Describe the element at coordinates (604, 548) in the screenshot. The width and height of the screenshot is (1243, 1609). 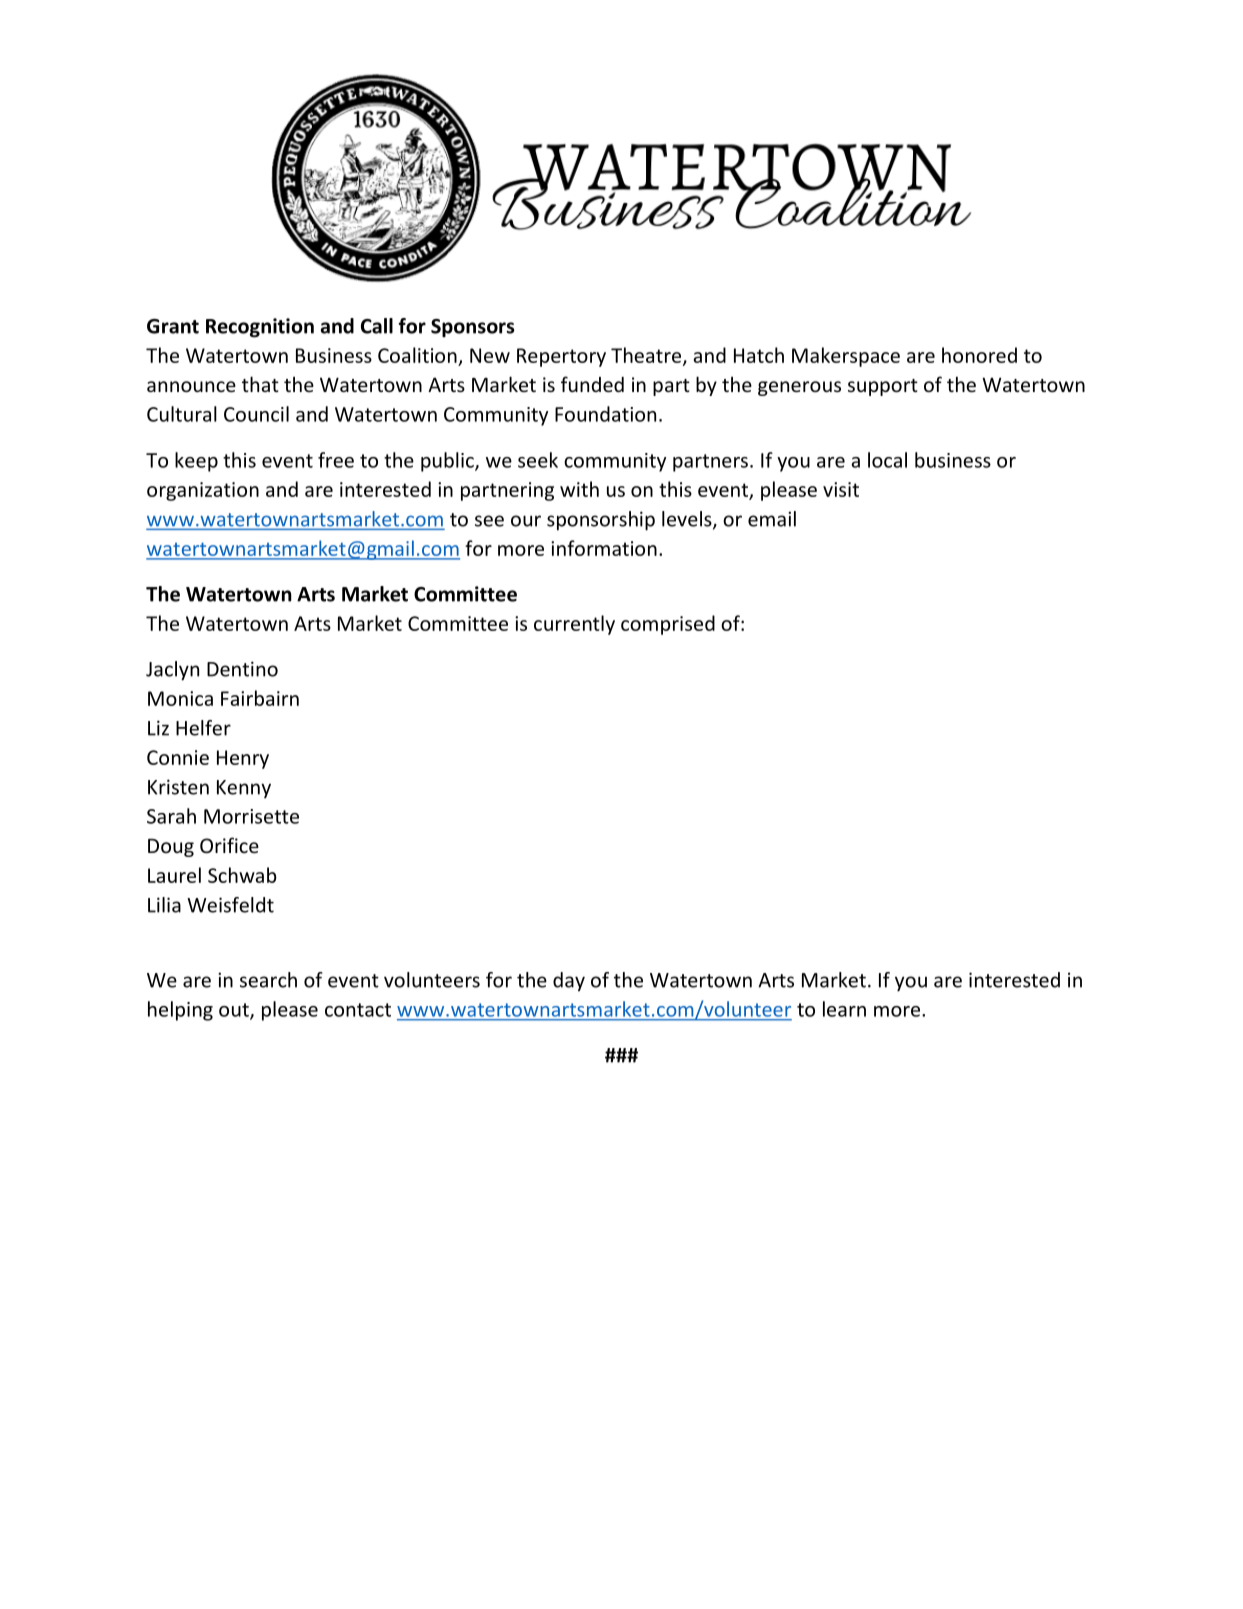
I see `information` at that location.
